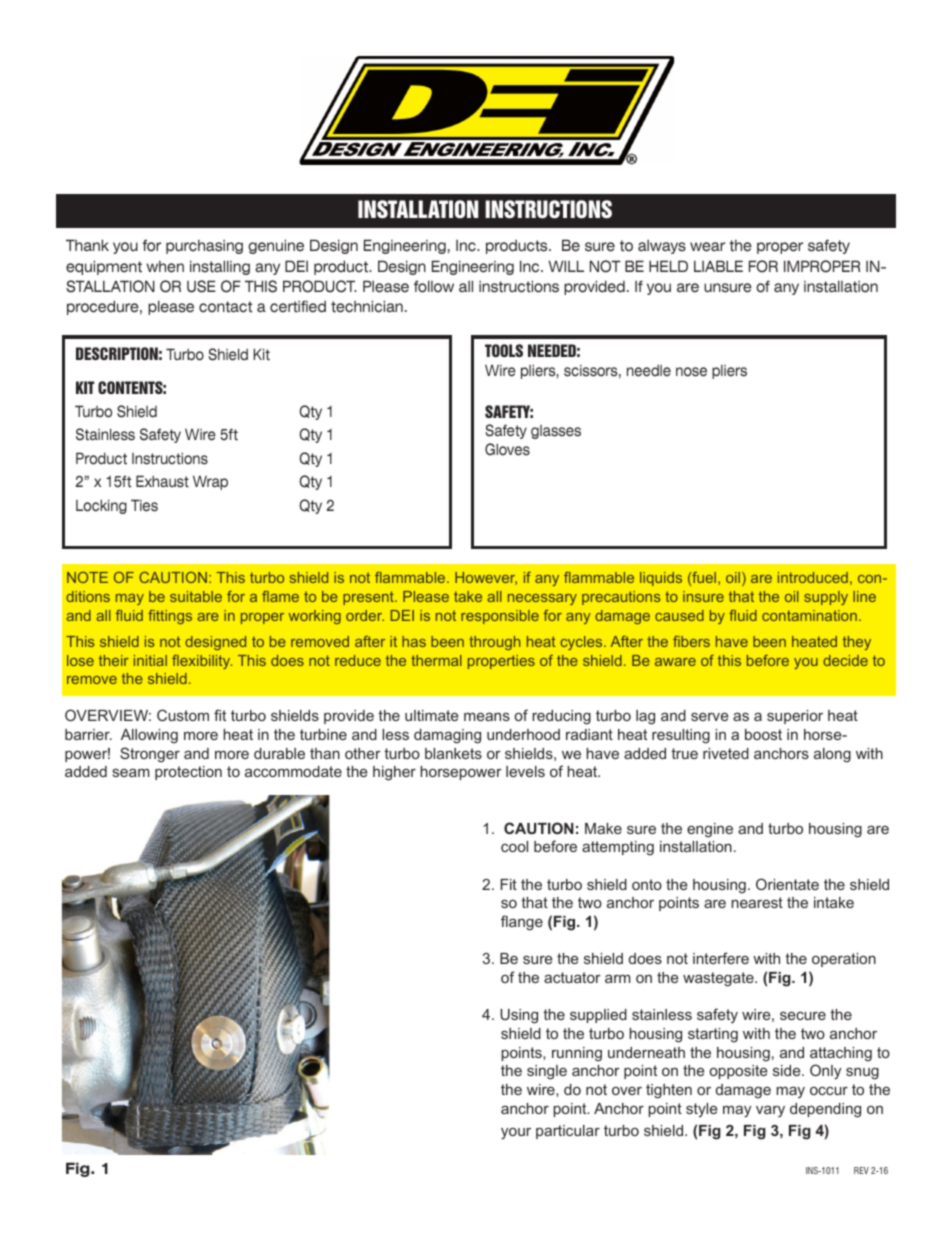 Image resolution: width=952 pixels, height=1233 pixels. What do you see at coordinates (434, 286) in the image?
I see `follow` at bounding box center [434, 286].
